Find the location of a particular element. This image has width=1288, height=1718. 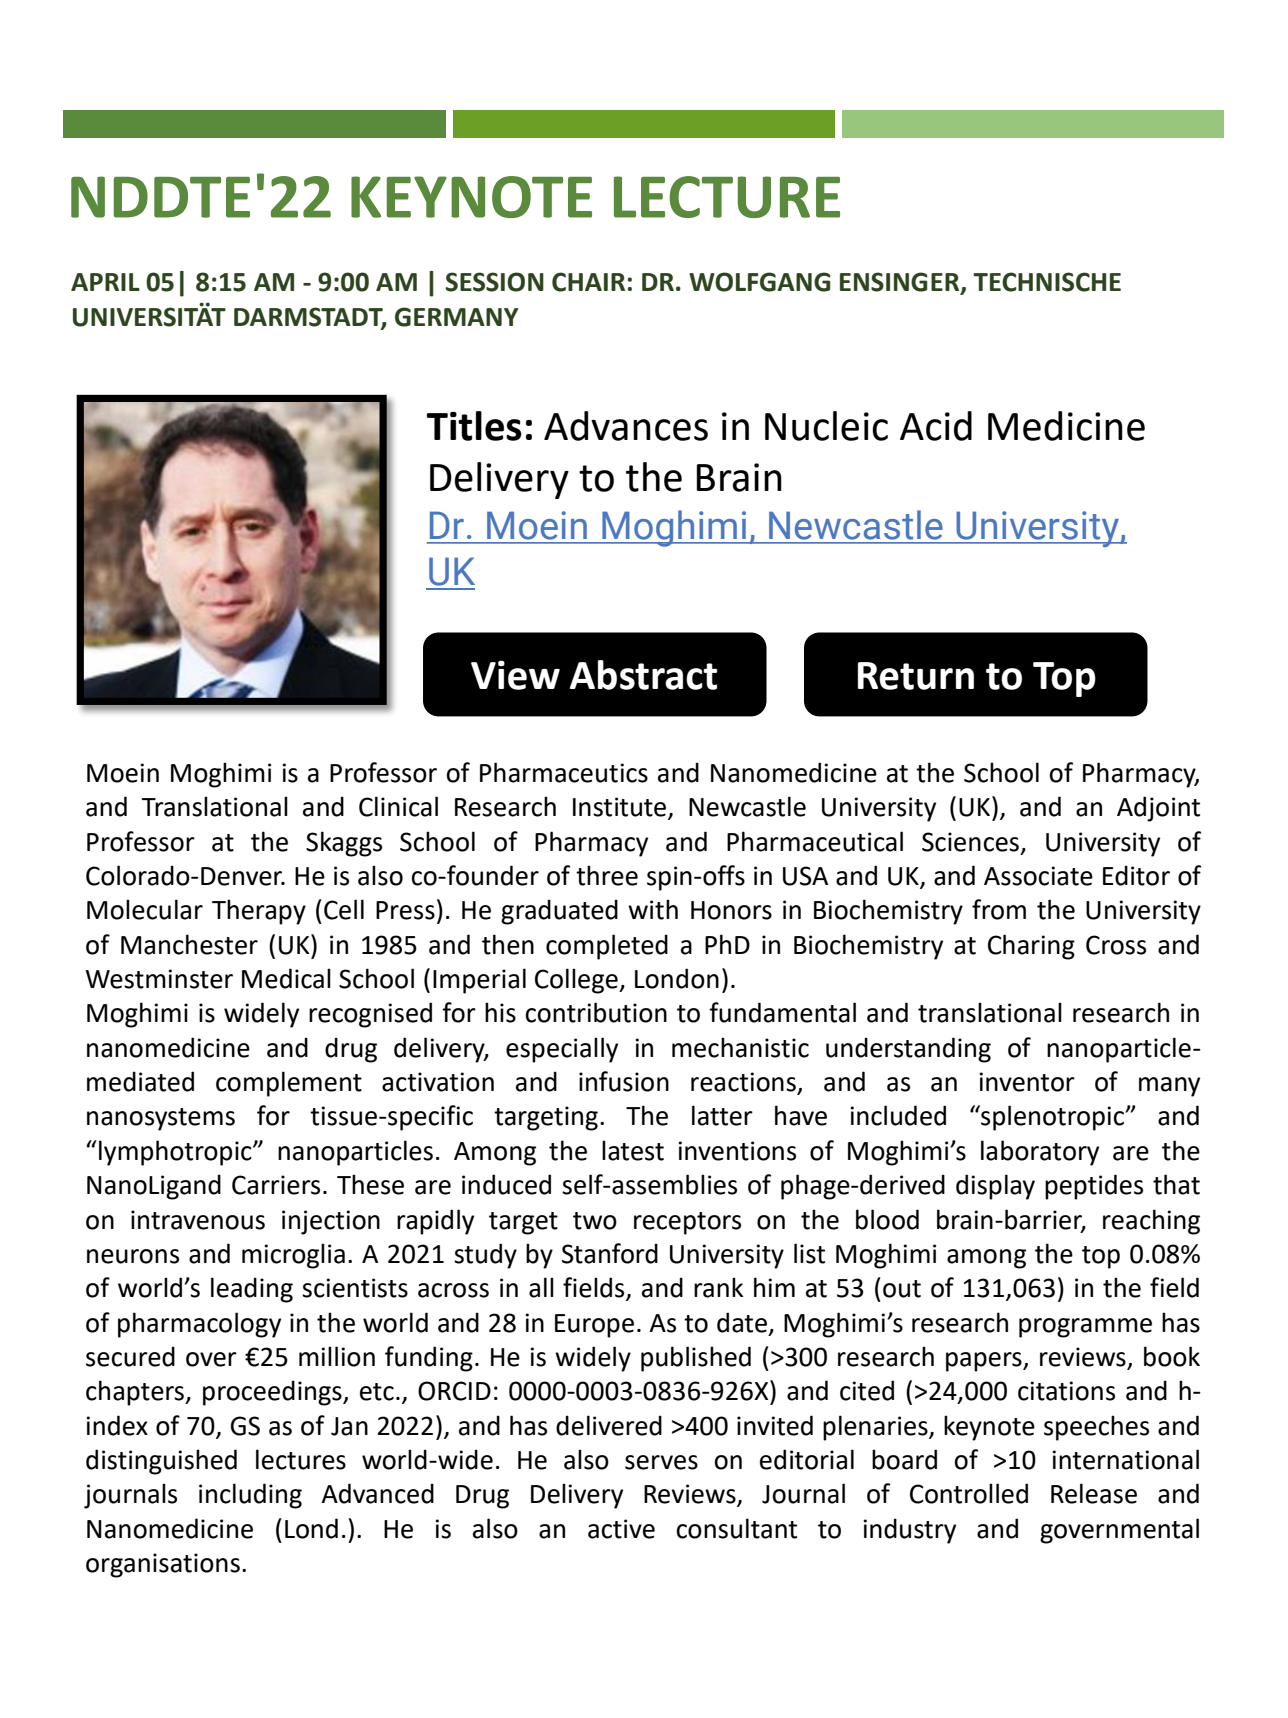

CHAIR is located at coordinates (588, 282).
